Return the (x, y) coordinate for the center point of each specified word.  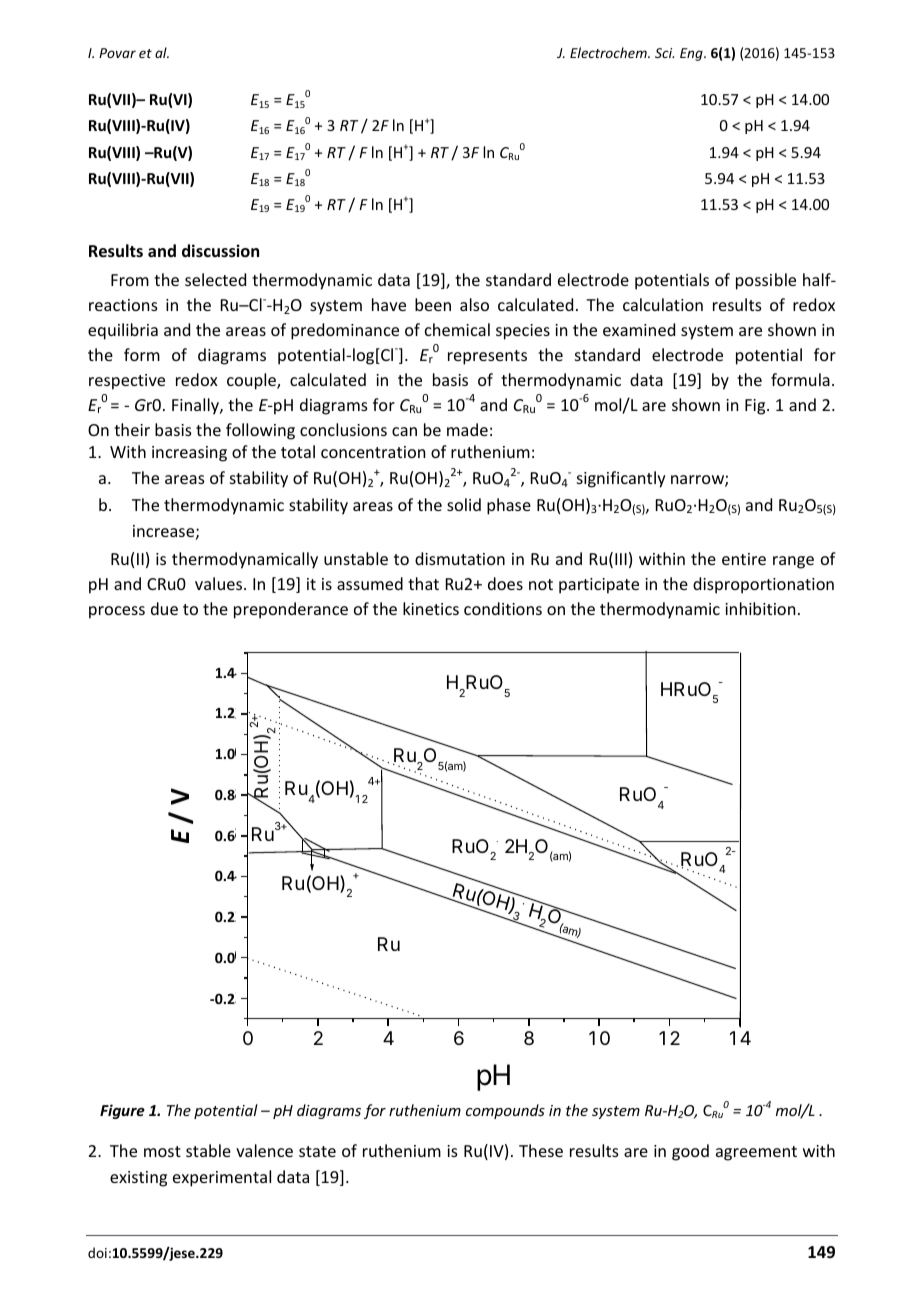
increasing (189, 454)
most (162, 1151)
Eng (692, 54)
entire (744, 559)
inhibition (760, 608)
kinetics (431, 608)
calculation (663, 304)
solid (464, 504)
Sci (664, 53)
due (164, 608)
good (690, 1152)
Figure (122, 1111)
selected (215, 279)
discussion (220, 251)
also (474, 304)
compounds (505, 1111)
